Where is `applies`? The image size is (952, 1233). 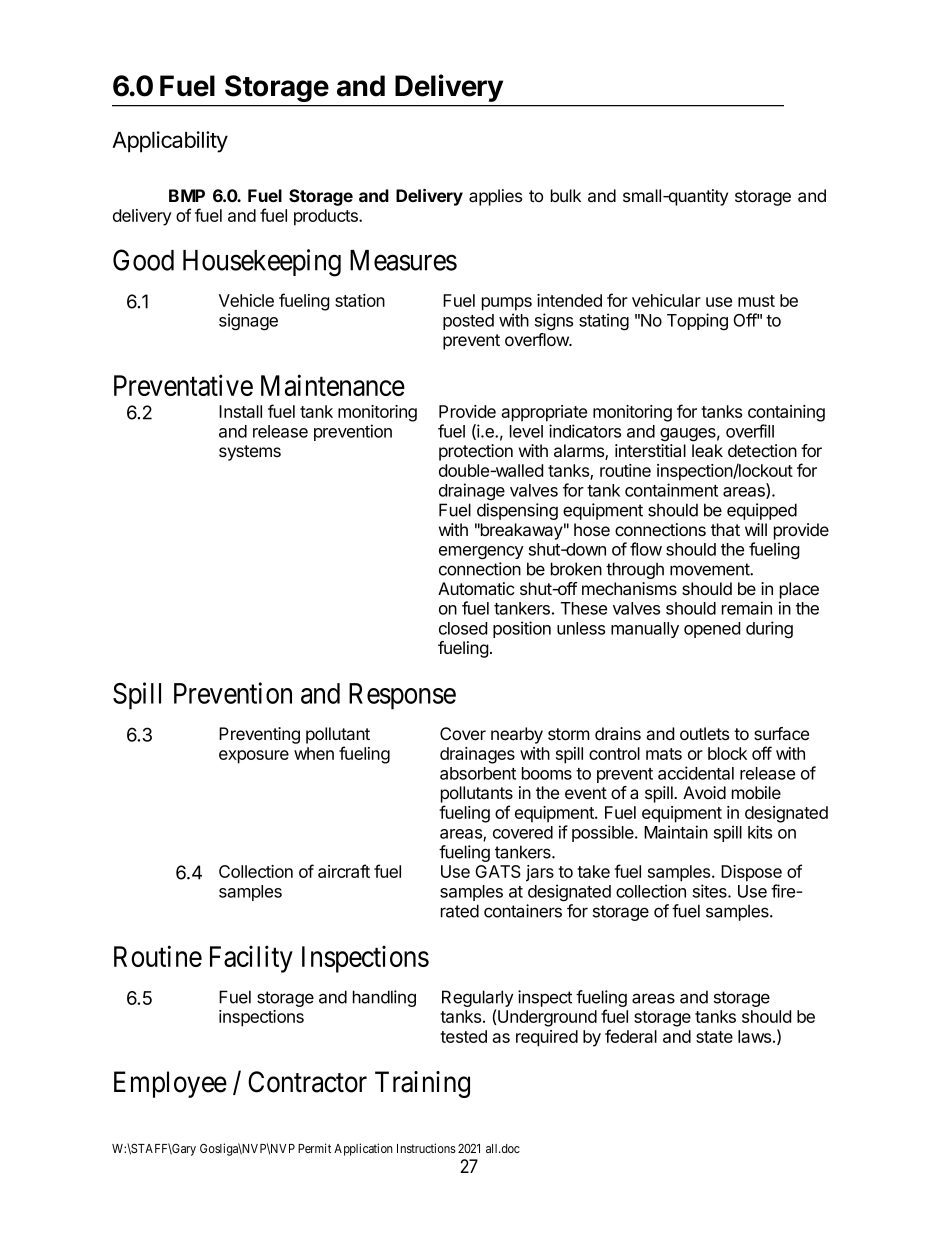
applies is located at coordinates (495, 197).
